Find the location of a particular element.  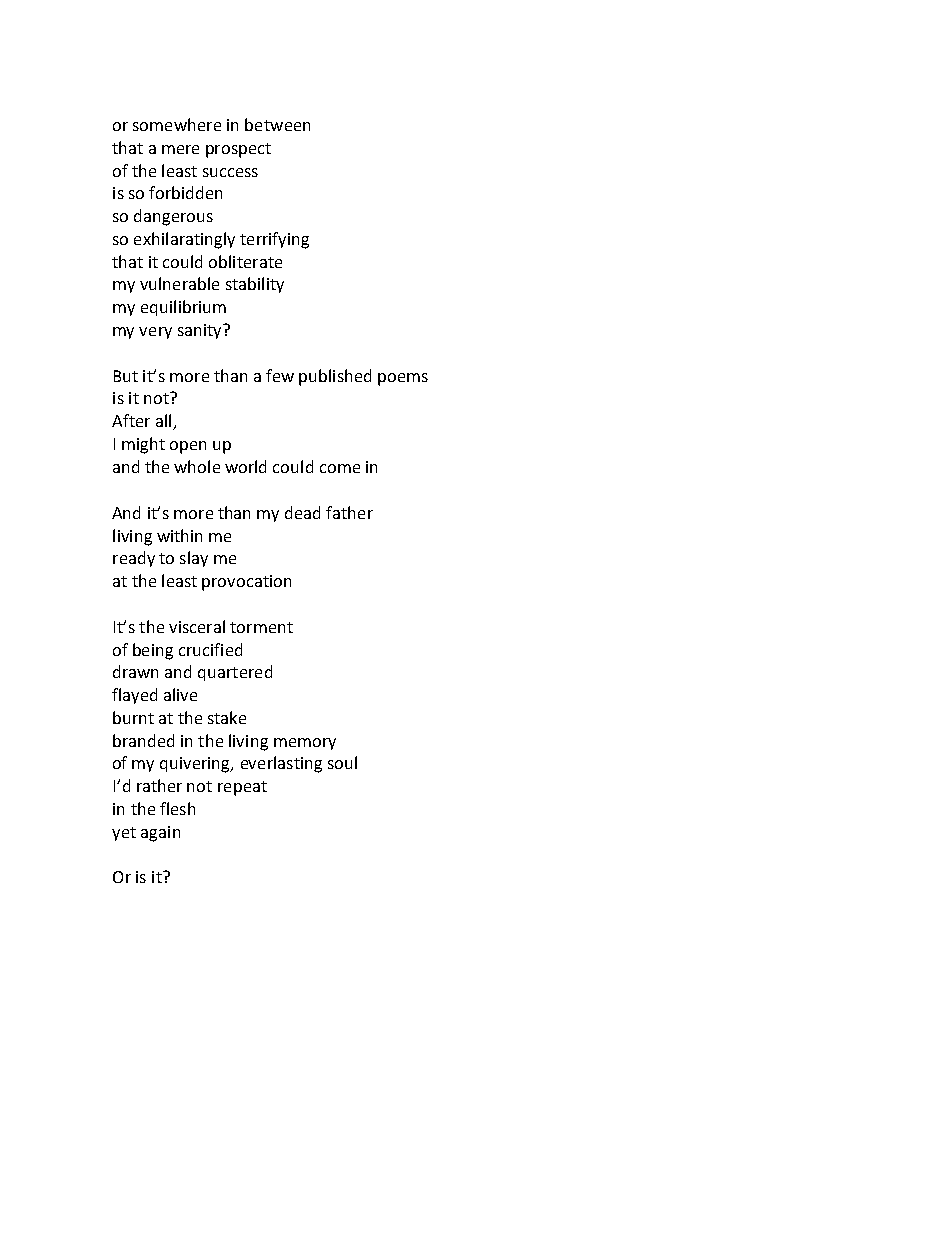

repeat is located at coordinates (242, 788).
